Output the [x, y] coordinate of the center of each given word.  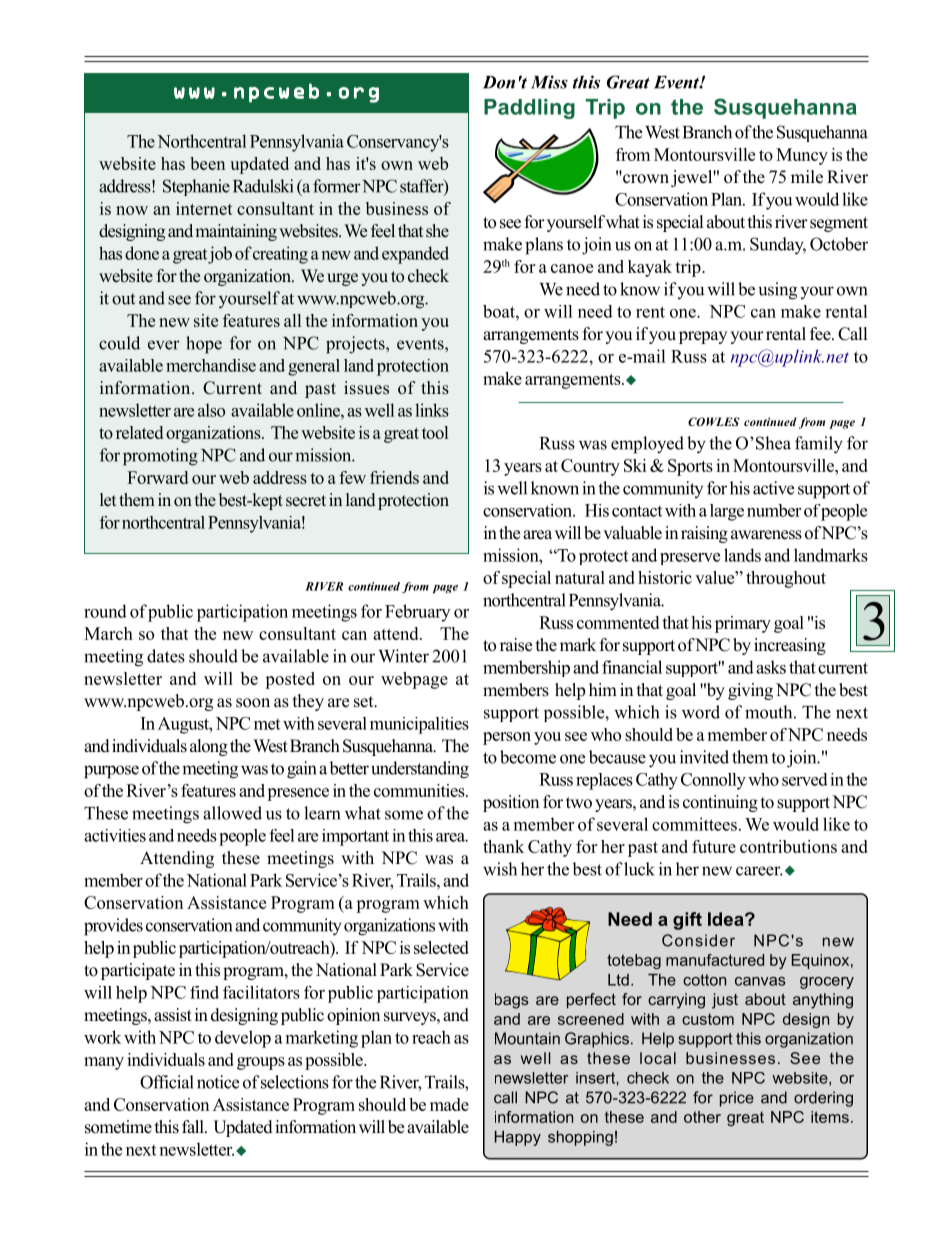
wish [500, 869]
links [432, 410]
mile [807, 177]
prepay [703, 337]
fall [194, 1126]
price [737, 1099]
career [759, 871]
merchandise [211, 365]
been [207, 163]
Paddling [529, 109]
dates [166, 656]
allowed [232, 813]
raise [516, 645]
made [449, 1104]
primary [743, 624]
